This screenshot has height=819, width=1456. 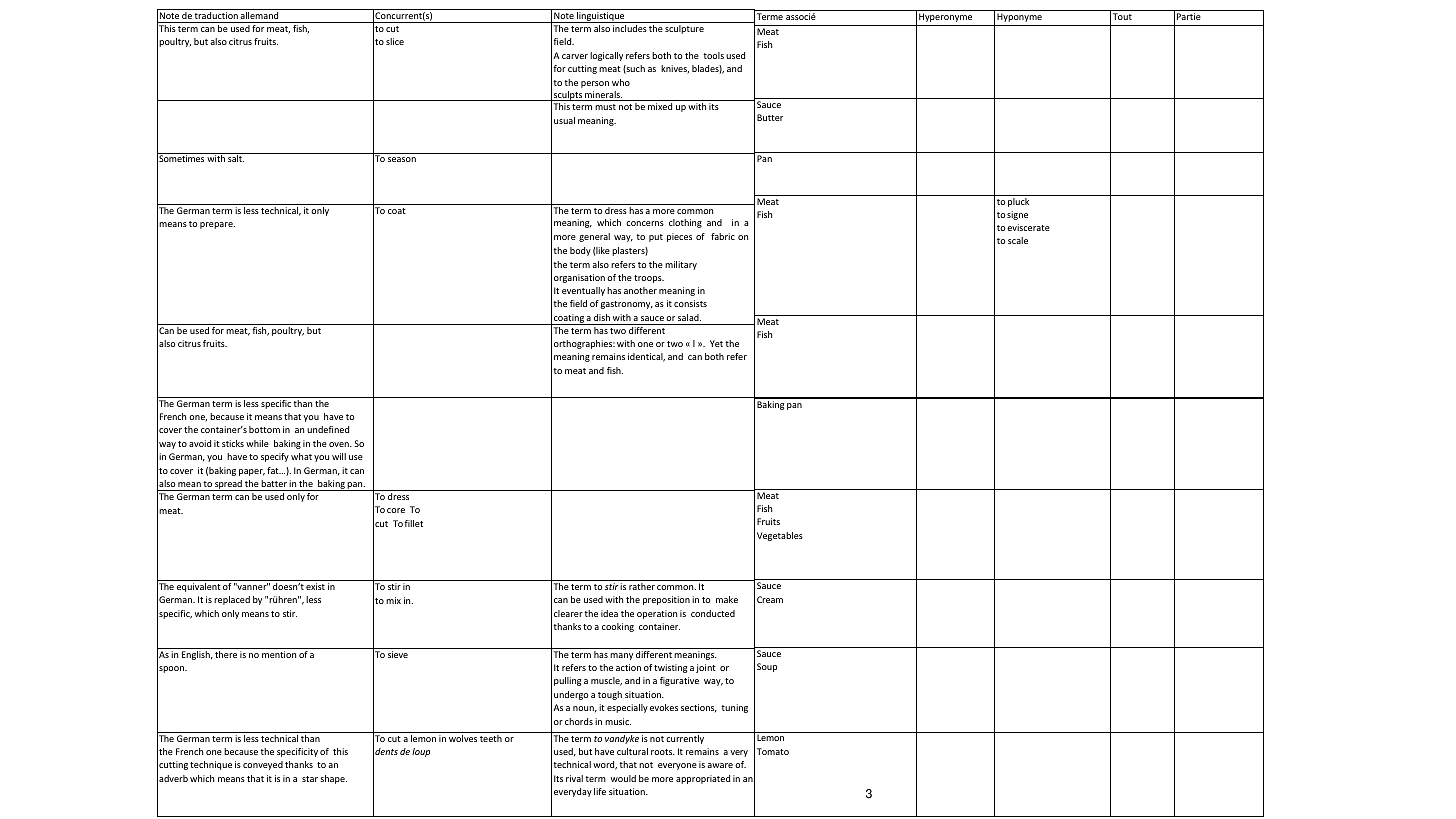 I want to click on star, so click(x=310, y=779).
